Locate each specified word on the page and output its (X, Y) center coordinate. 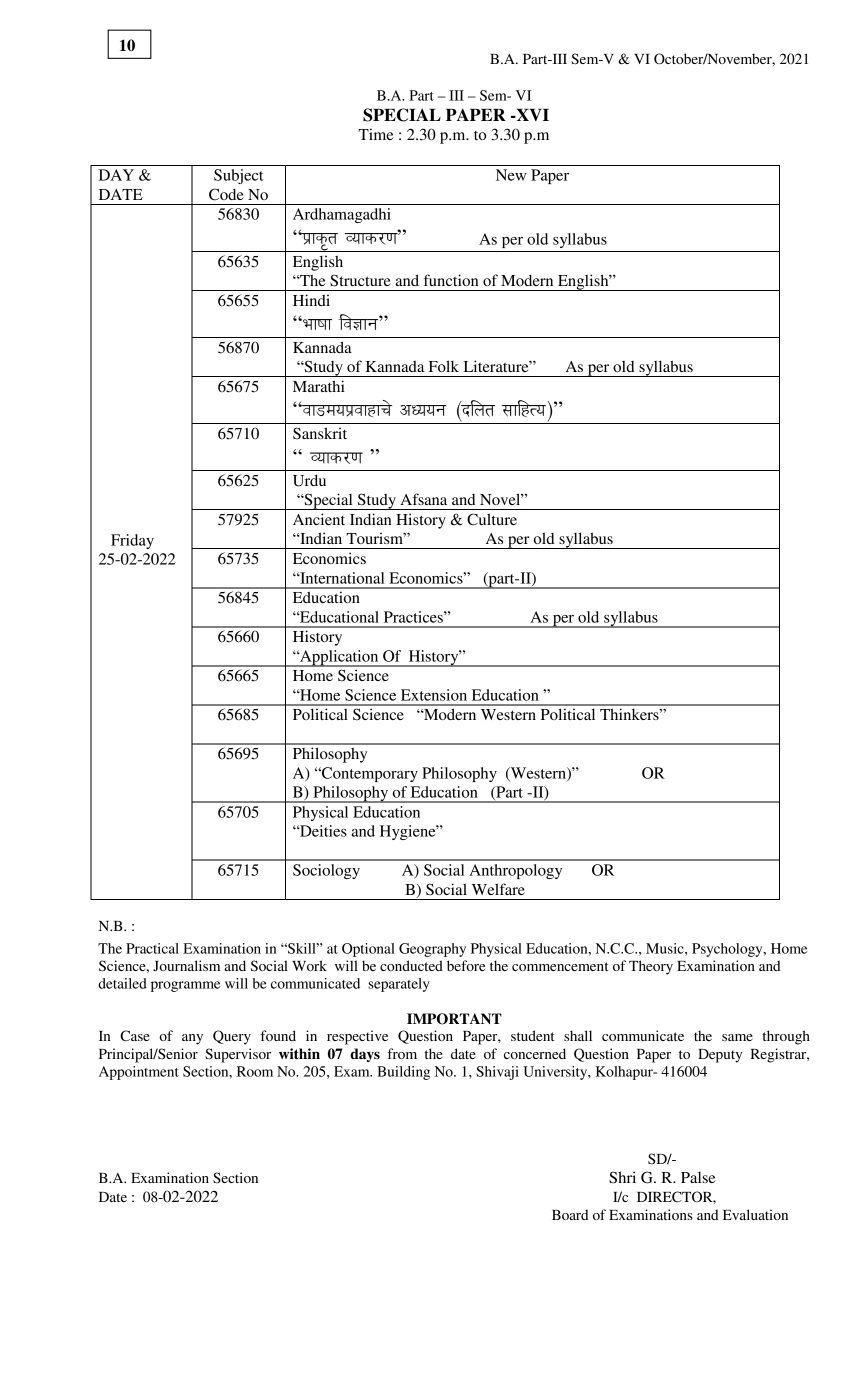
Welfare (498, 889)
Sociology (326, 871)
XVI (531, 115)
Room (255, 1071)
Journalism (186, 965)
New (511, 175)
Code (226, 194)
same (737, 1037)
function (451, 280)
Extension (434, 695)
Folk (444, 366)
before (466, 965)
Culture (492, 519)
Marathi (319, 386)
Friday (132, 541)
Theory (651, 967)
